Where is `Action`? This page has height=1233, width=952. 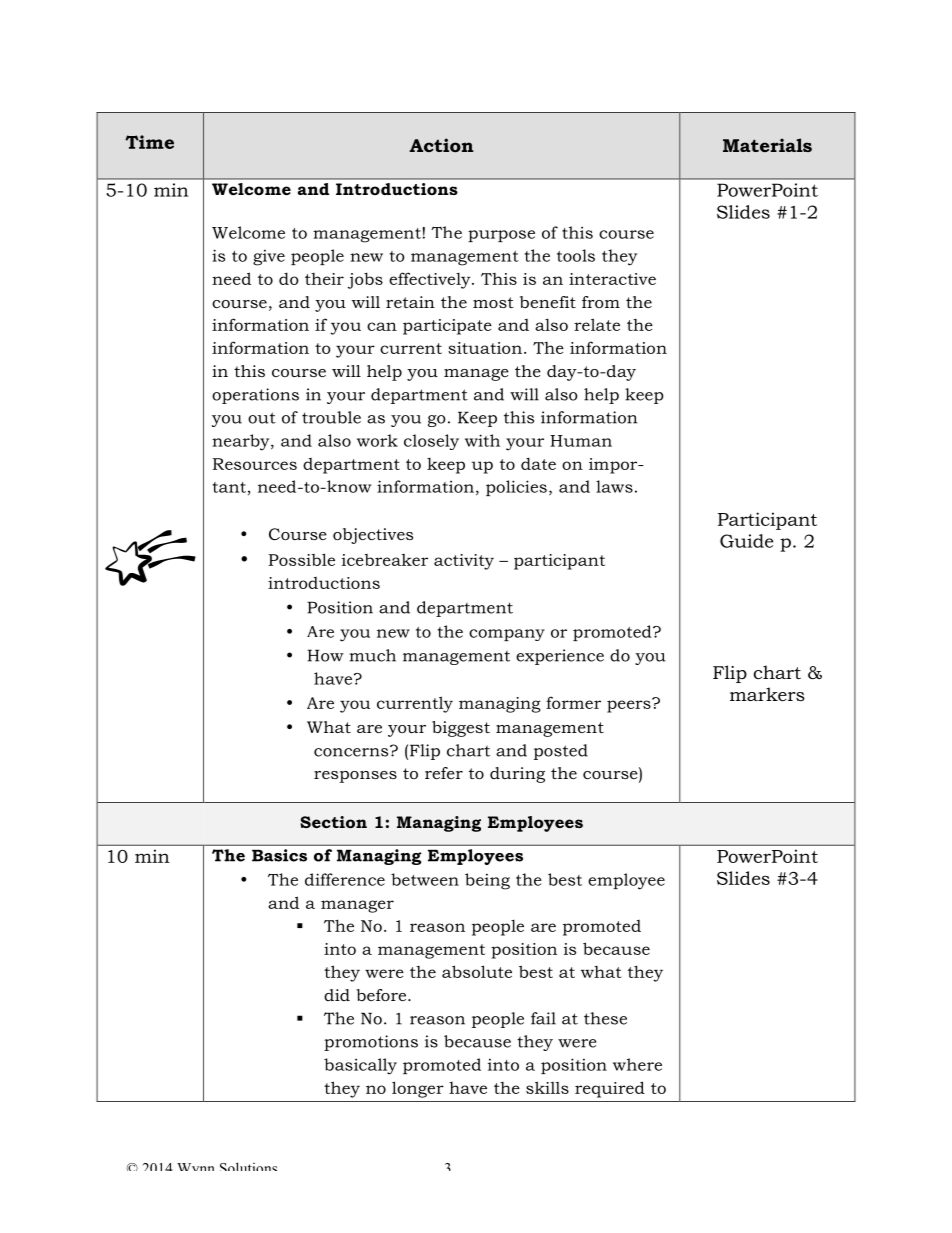 Action is located at coordinates (441, 145).
